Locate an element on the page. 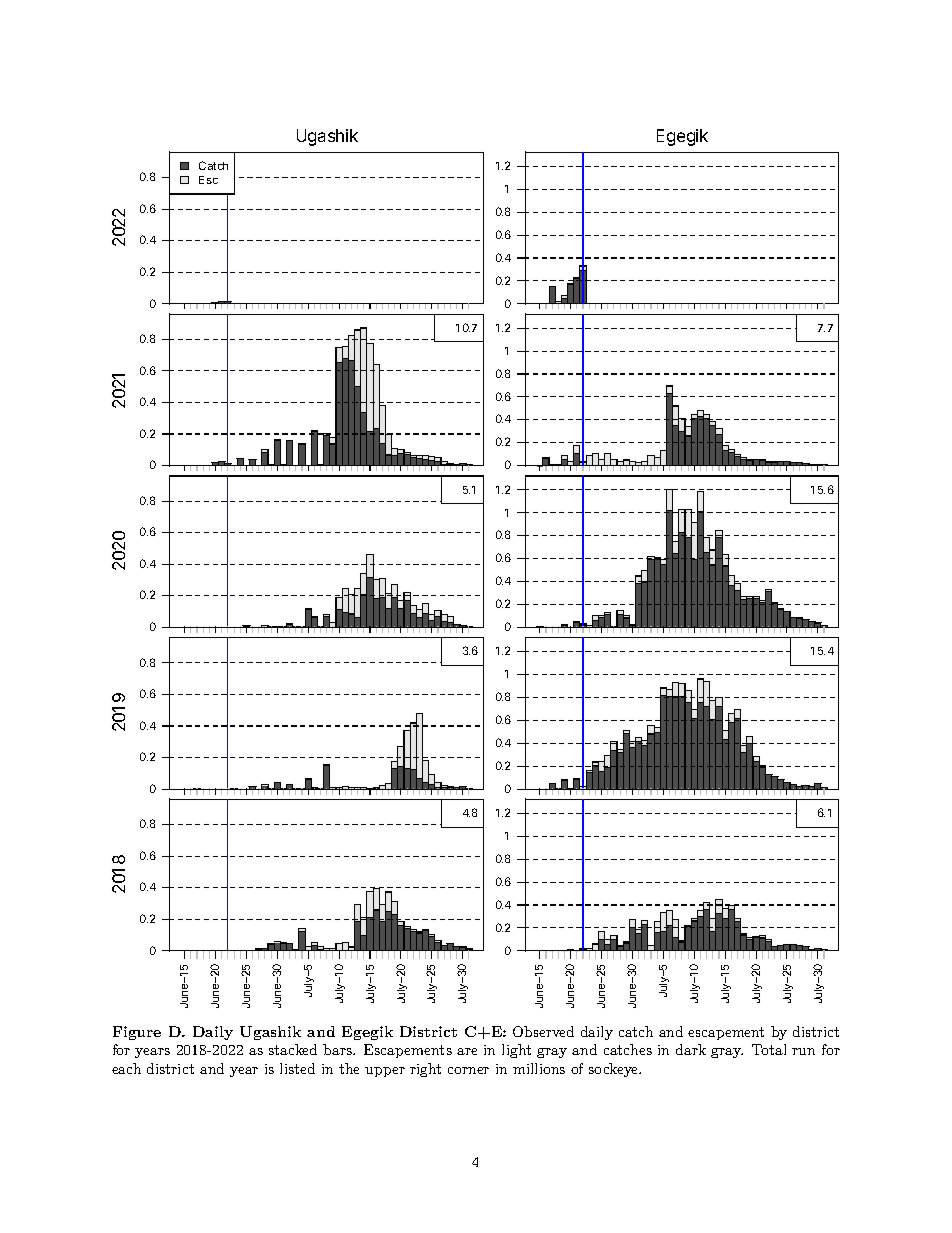  each is located at coordinates (126, 1068).
